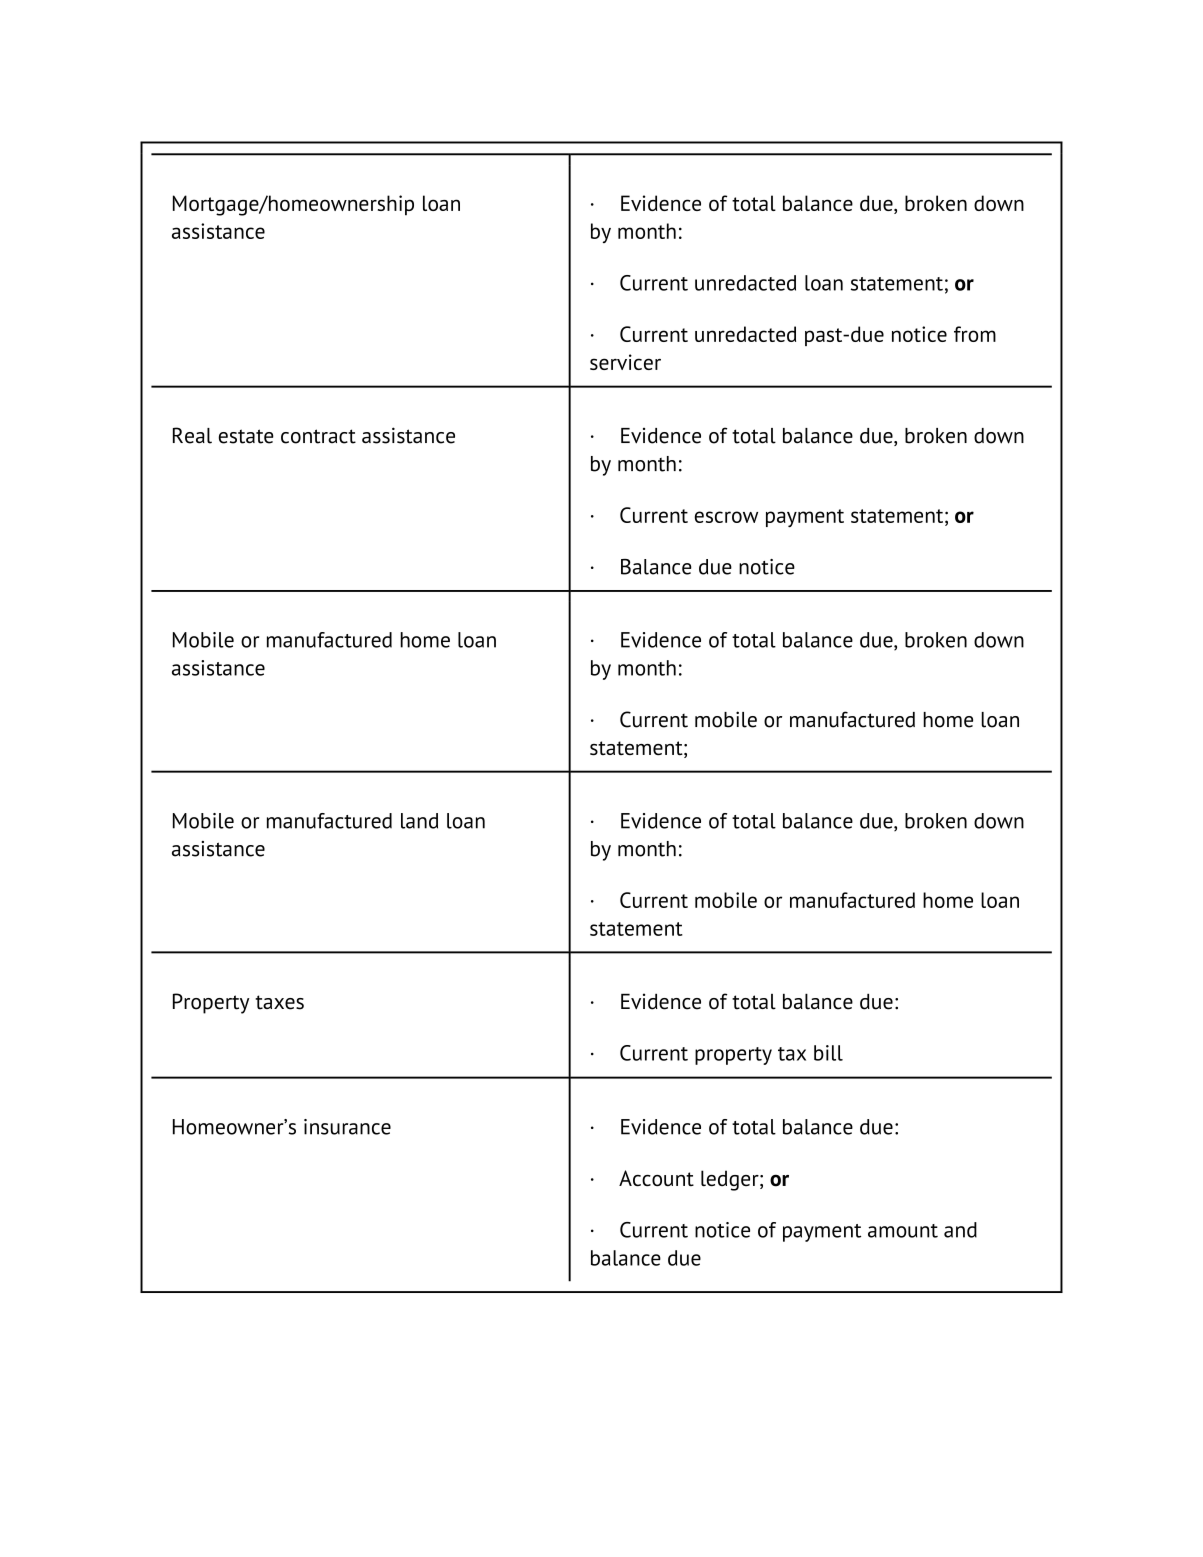  What do you see at coordinates (726, 517) in the page?
I see `escrow` at bounding box center [726, 517].
